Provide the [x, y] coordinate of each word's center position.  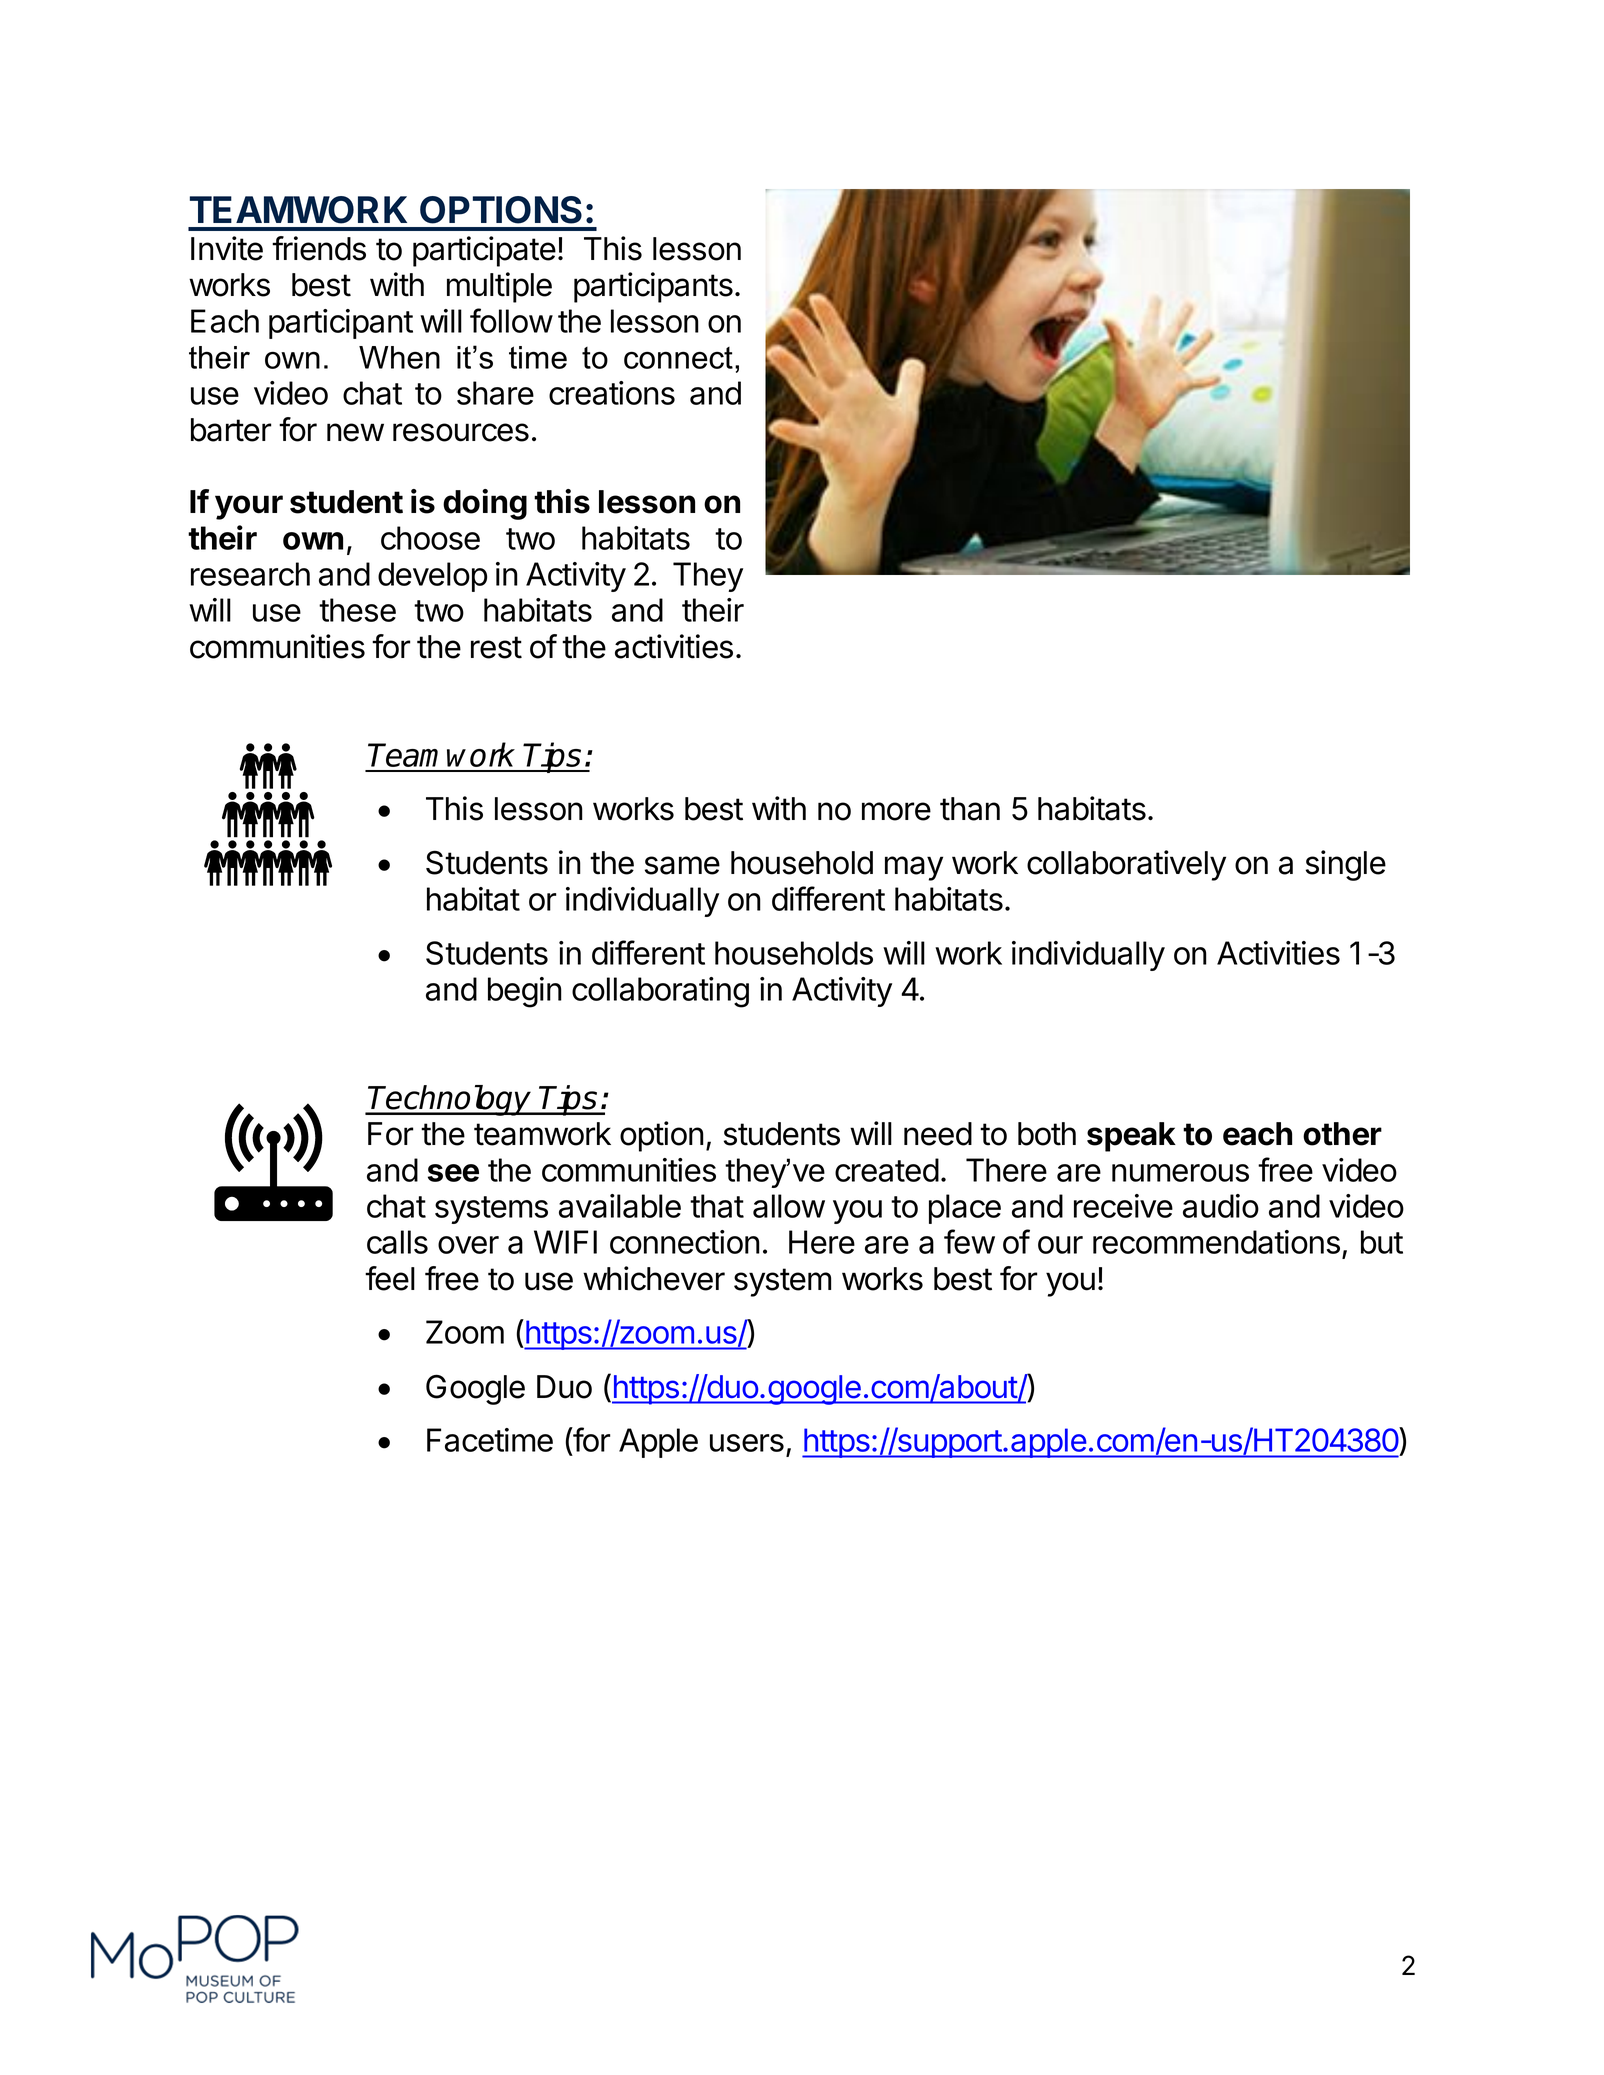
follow [511, 320]
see [453, 1173]
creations [612, 393]
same [682, 865]
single [1346, 865]
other [1342, 1134]
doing [485, 504]
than [970, 809]
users [747, 1443]
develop [432, 577]
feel [390, 1278]
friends [319, 248]
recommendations [1216, 1242]
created [887, 1170]
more [896, 811]
